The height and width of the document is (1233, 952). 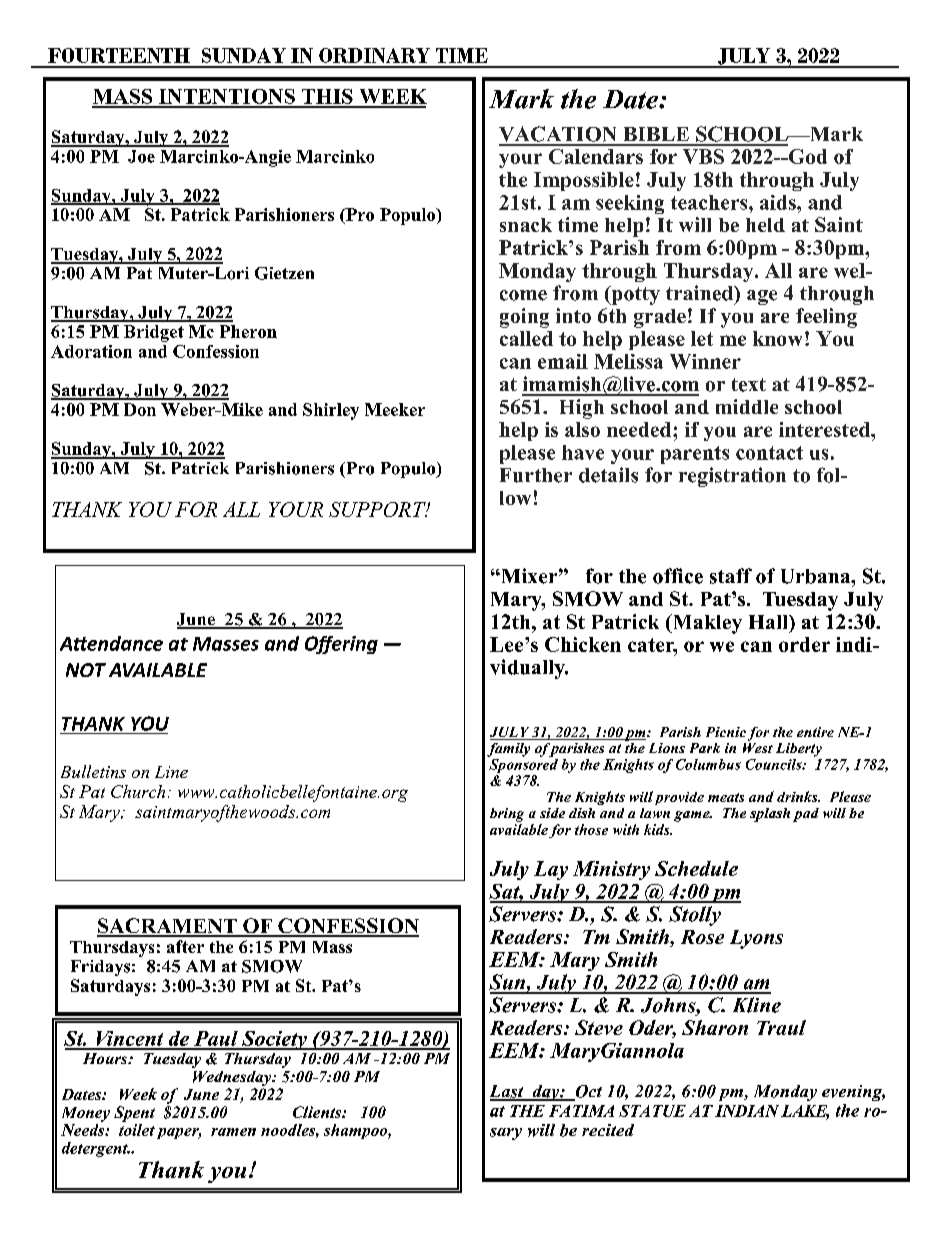 What do you see at coordinates (726, 732) in the document?
I see `Picnic` at bounding box center [726, 732].
